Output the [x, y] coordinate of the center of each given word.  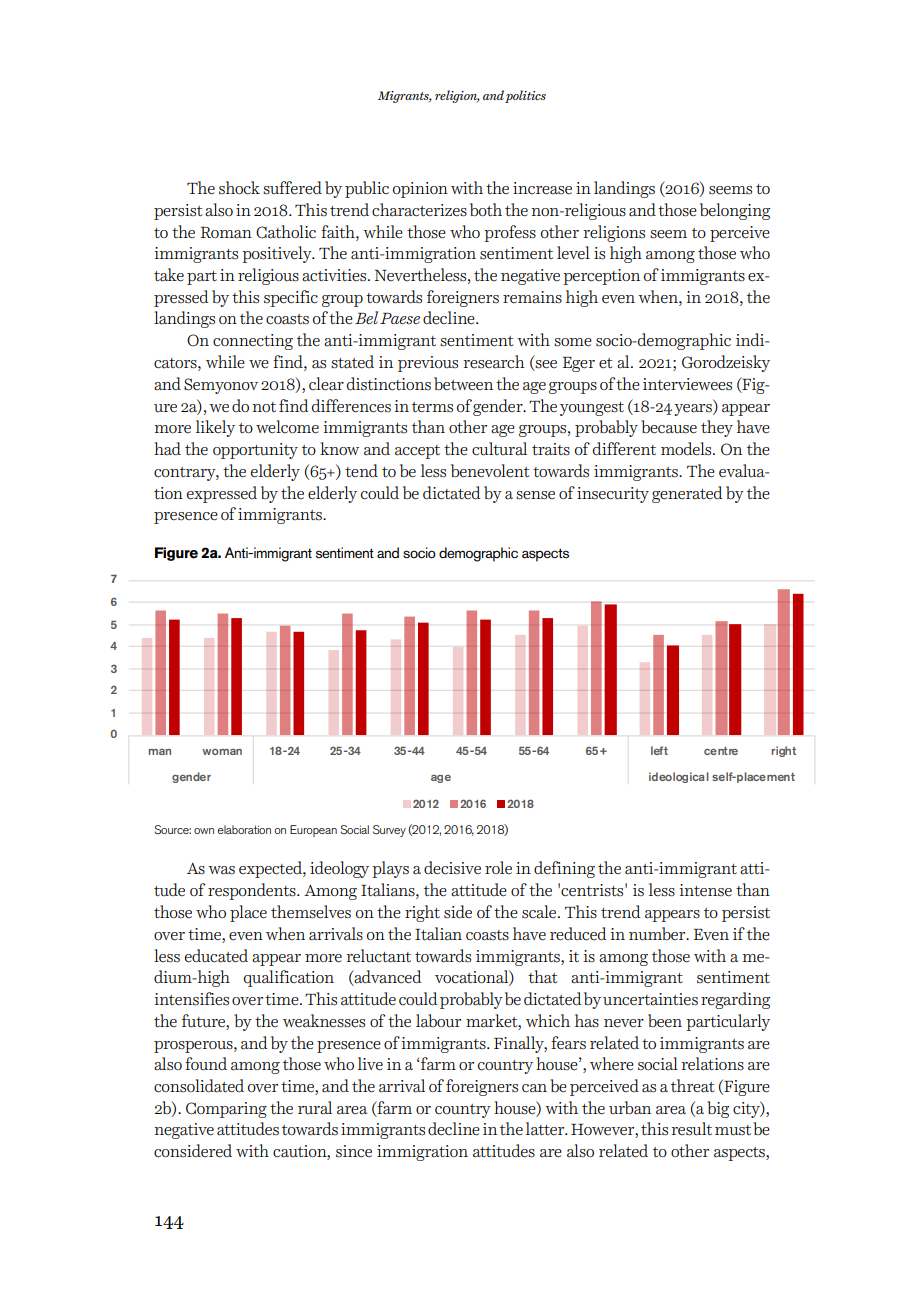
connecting [253, 342]
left [659, 750]
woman [222, 752]
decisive [452, 868]
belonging [735, 211]
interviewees [687, 384]
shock [239, 188]
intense [705, 890]
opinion [420, 190]
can [534, 1088]
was [221, 870]
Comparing [226, 1110]
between [463, 384]
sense [535, 495]
